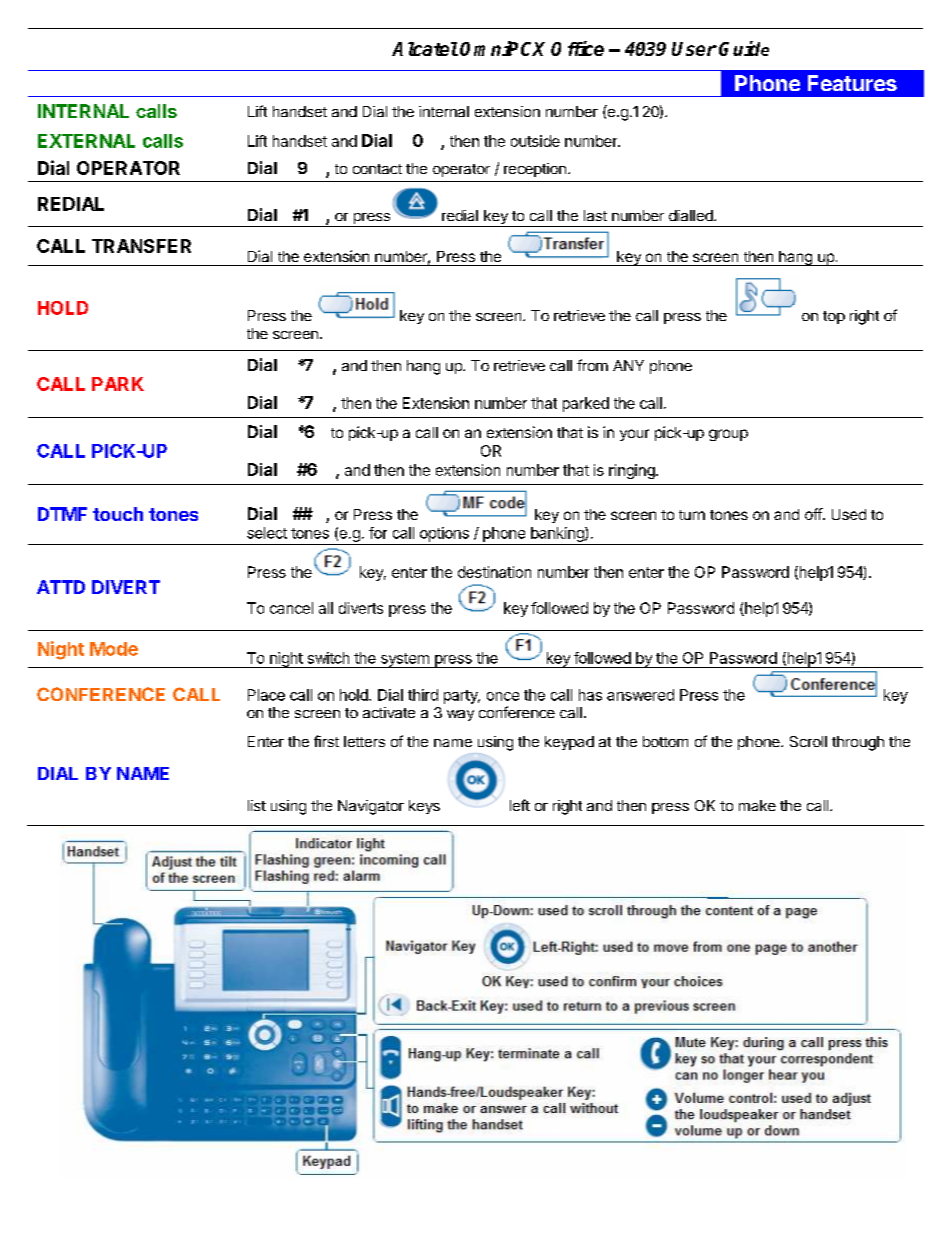 The height and width of the document is (1233, 952). What do you see at coordinates (577, 48) in the document?
I see `Office` at bounding box center [577, 48].
